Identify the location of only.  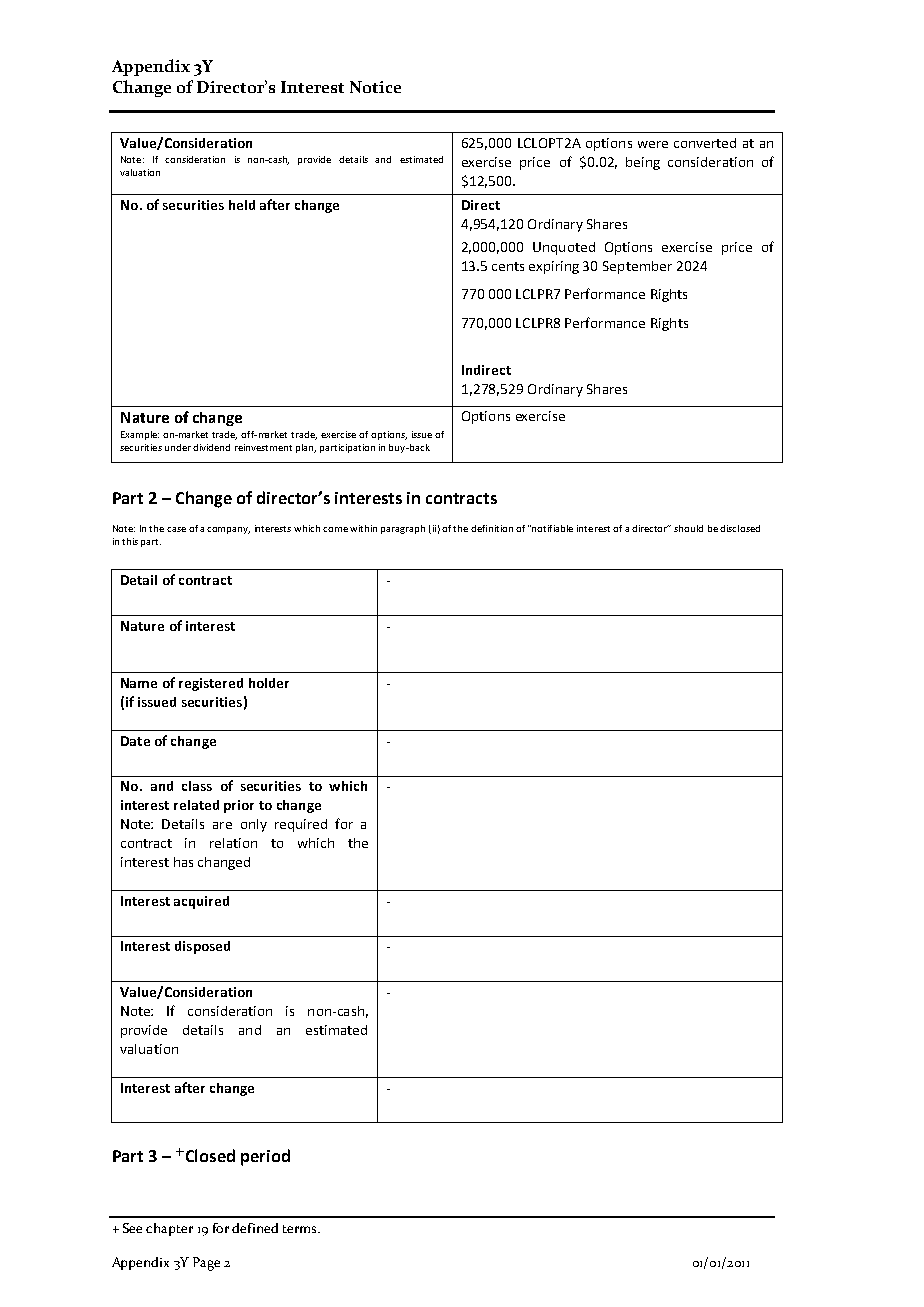
(254, 825).
